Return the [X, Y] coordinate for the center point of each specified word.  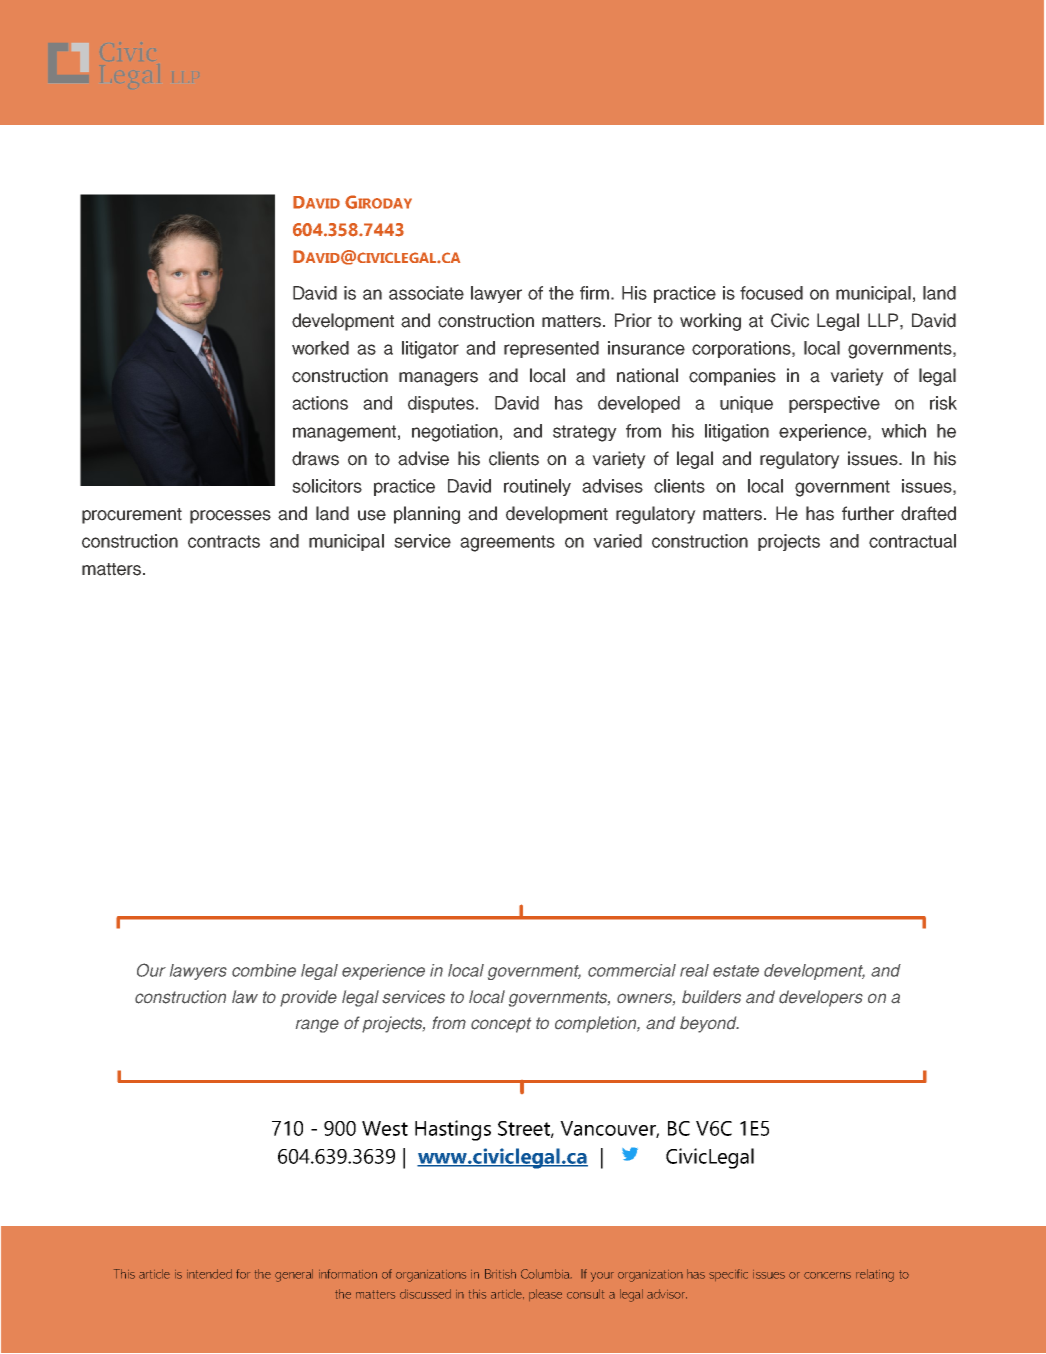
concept [501, 1025]
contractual [912, 541]
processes [230, 517]
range [317, 1026]
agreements [507, 543]
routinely [537, 487]
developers [821, 998]
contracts [224, 541]
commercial [632, 970]
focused [771, 293]
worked [320, 348]
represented [551, 349]
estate [736, 971]
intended [209, 1274]
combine [264, 970]
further [868, 513]
